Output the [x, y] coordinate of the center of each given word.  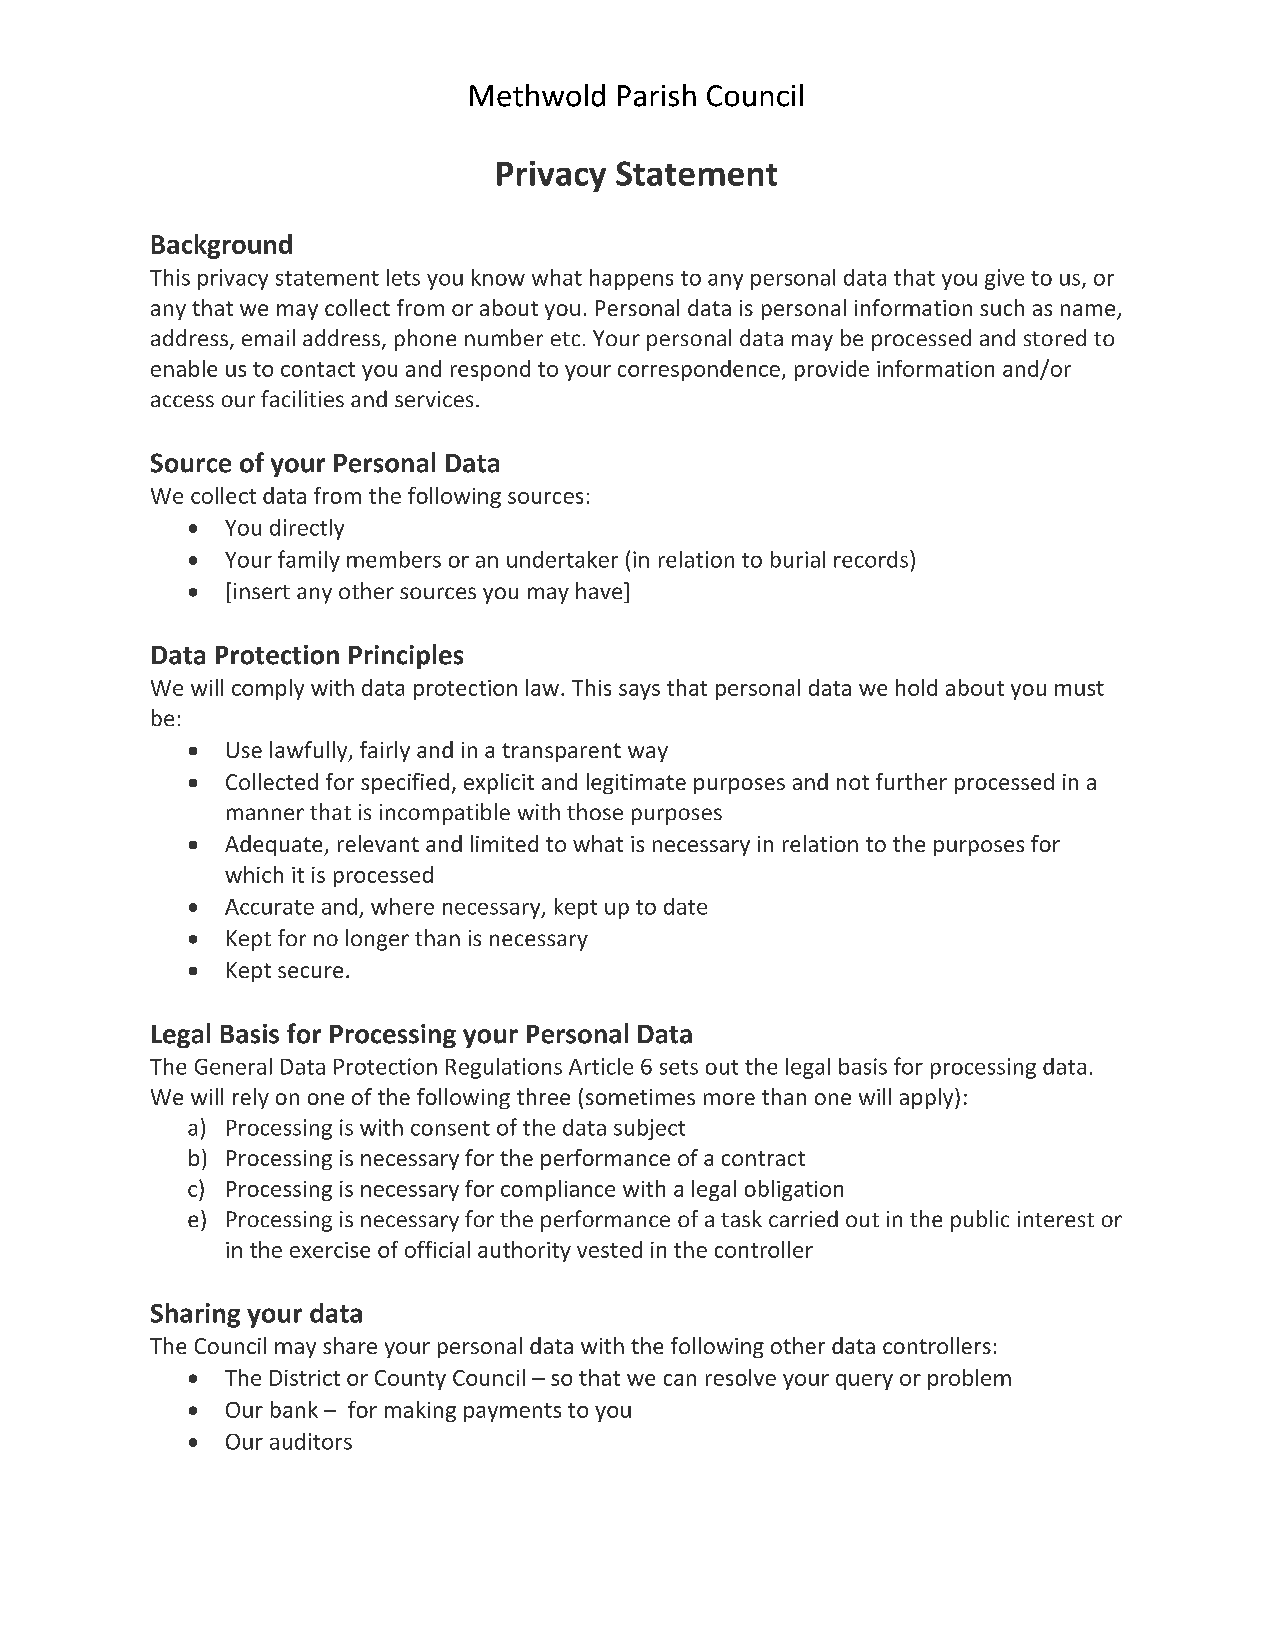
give [1004, 279]
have [600, 590]
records [871, 559]
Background [222, 246]
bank [294, 1409]
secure [310, 972]
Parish [657, 95]
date [685, 906]
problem [969, 1379]
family [309, 561]
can [680, 1380]
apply [928, 1098]
